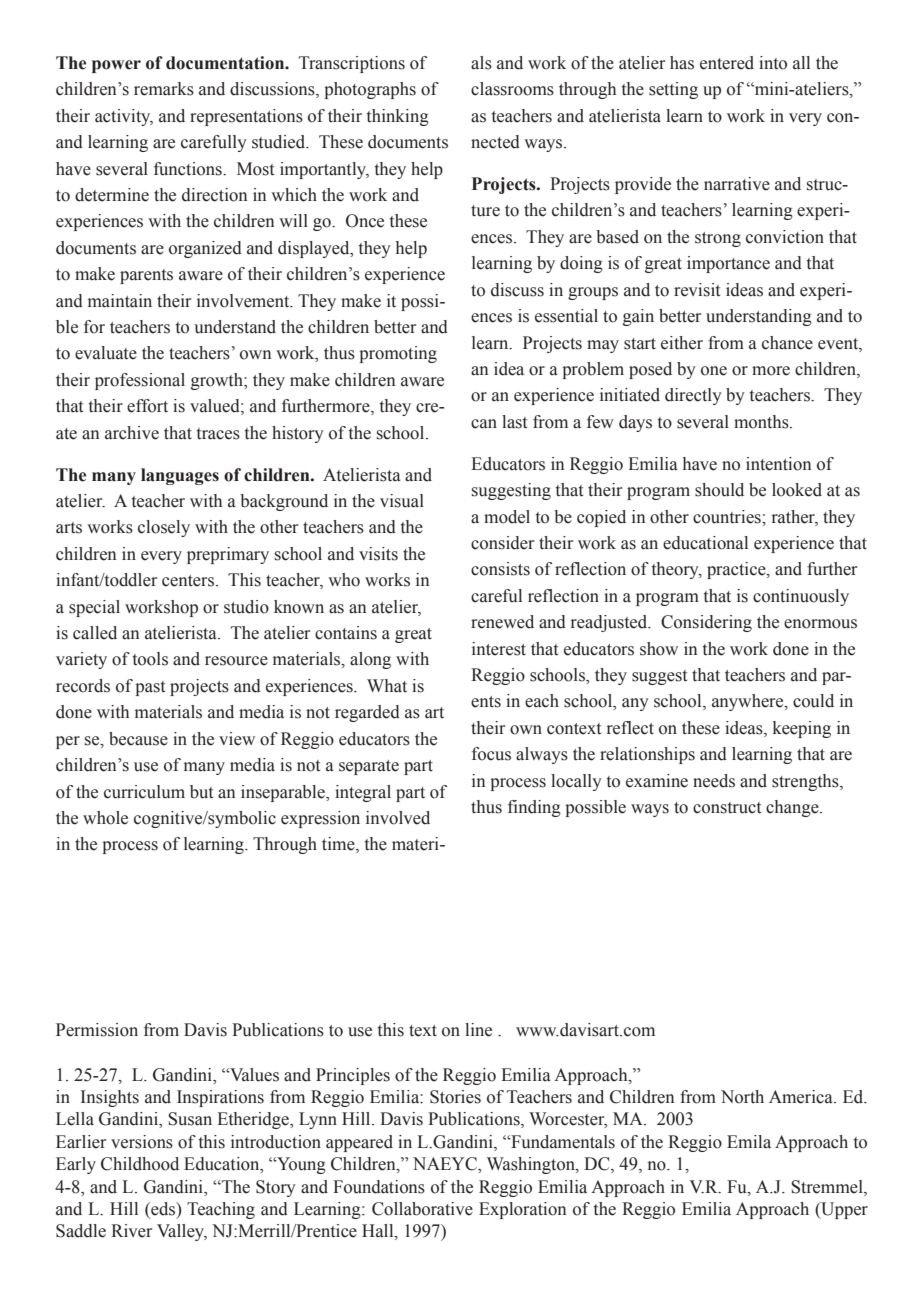 The width and height of the screenshot is (924, 1308). I want to click on remarks, so click(164, 89).
